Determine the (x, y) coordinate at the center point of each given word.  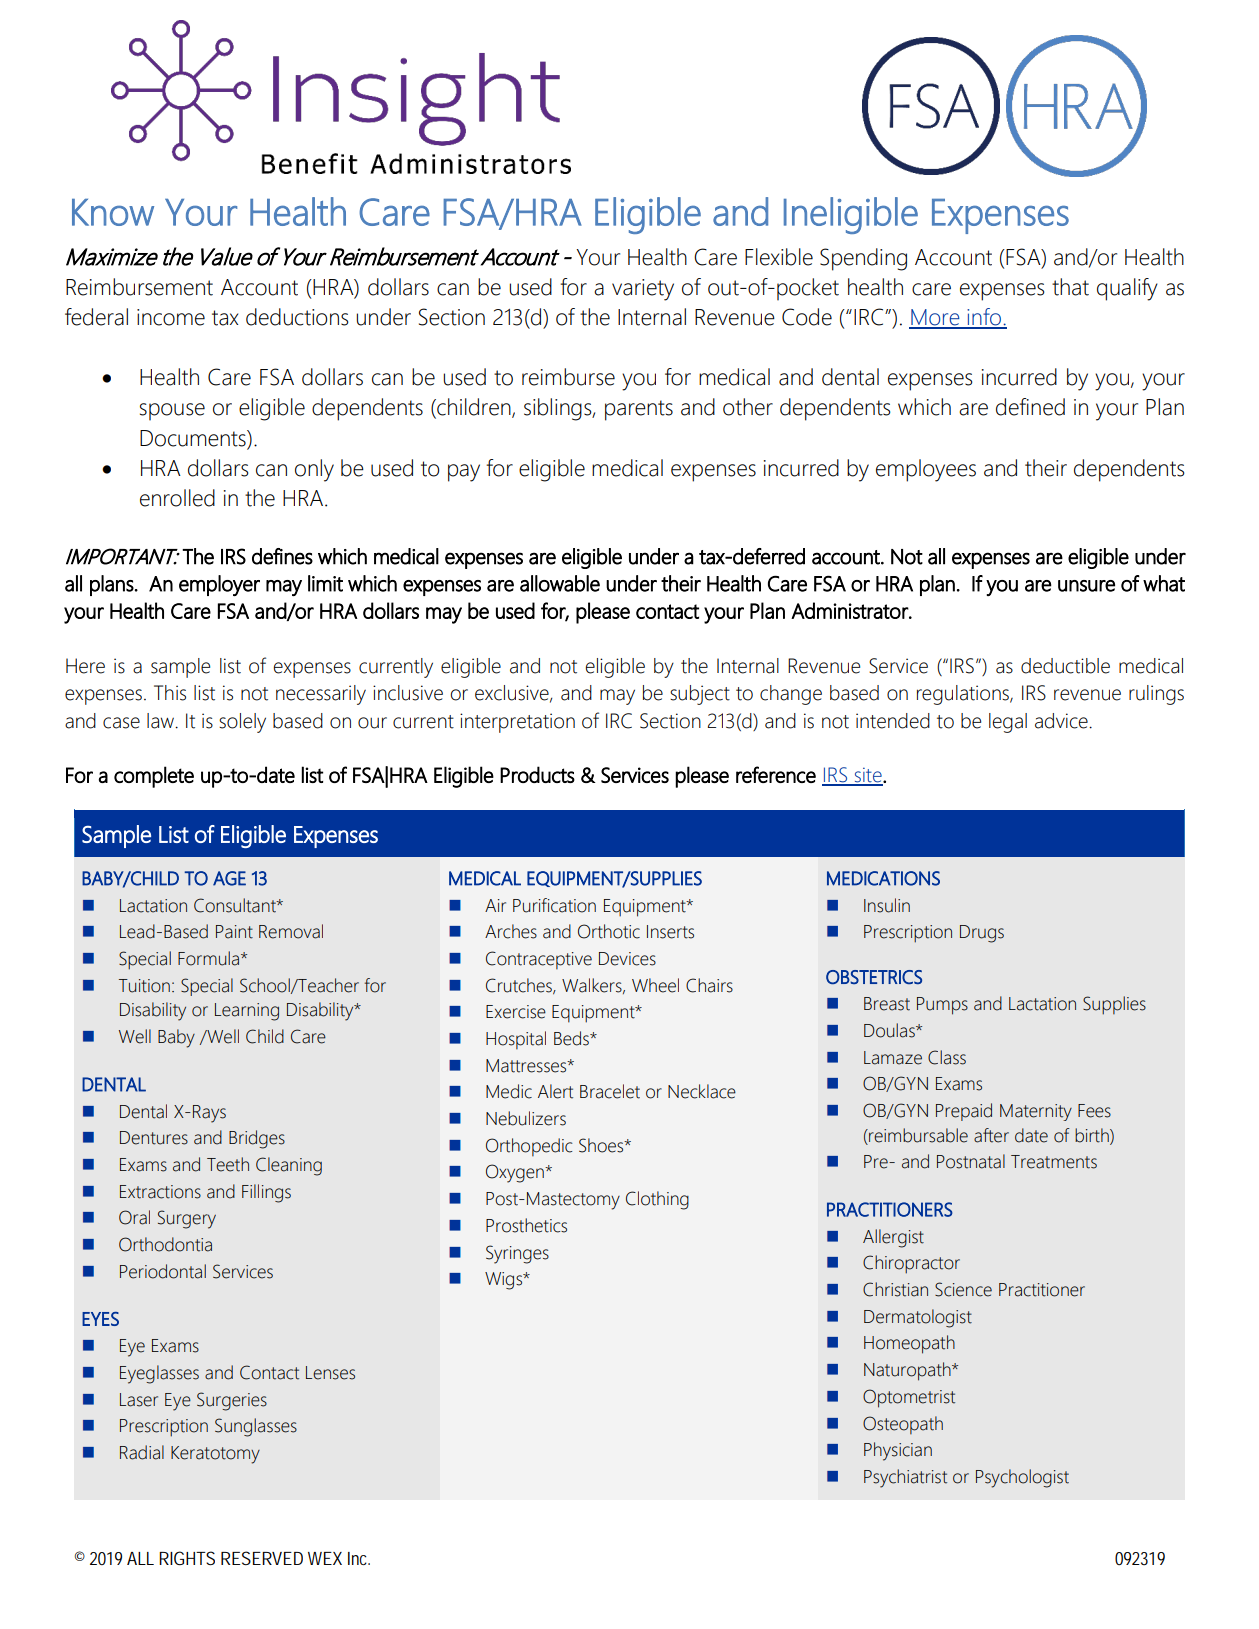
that (1070, 287)
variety (643, 290)
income (171, 317)
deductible (1065, 666)
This (170, 693)
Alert (555, 1091)
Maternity (1036, 1112)
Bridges (257, 1139)
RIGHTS (187, 1558)
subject (700, 695)
